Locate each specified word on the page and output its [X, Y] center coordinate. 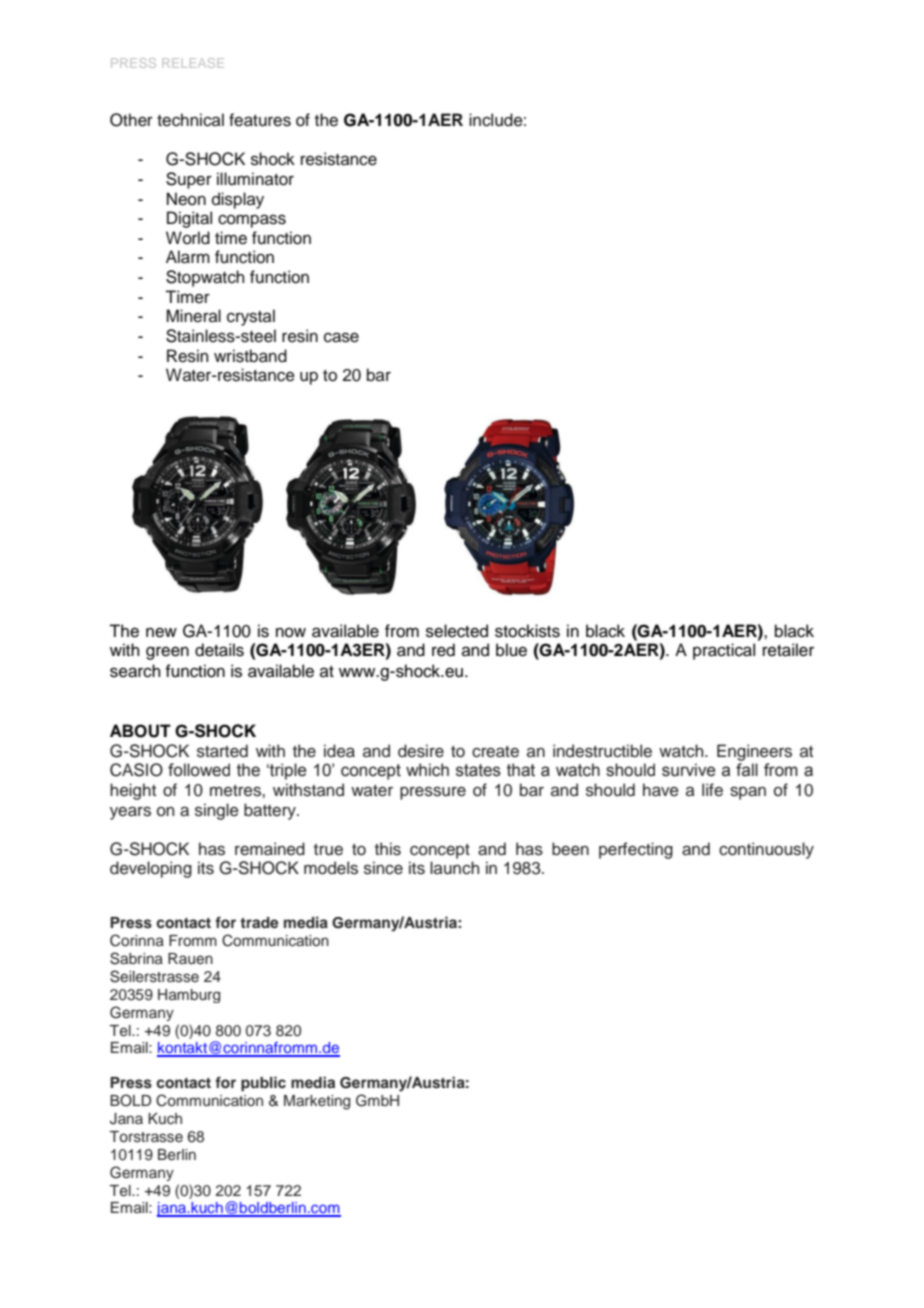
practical [724, 651]
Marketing [317, 1102]
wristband [250, 356]
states [478, 770]
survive [688, 770]
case [341, 337]
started [222, 751]
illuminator [255, 179]
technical [190, 120]
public [263, 1084]
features [260, 120]
